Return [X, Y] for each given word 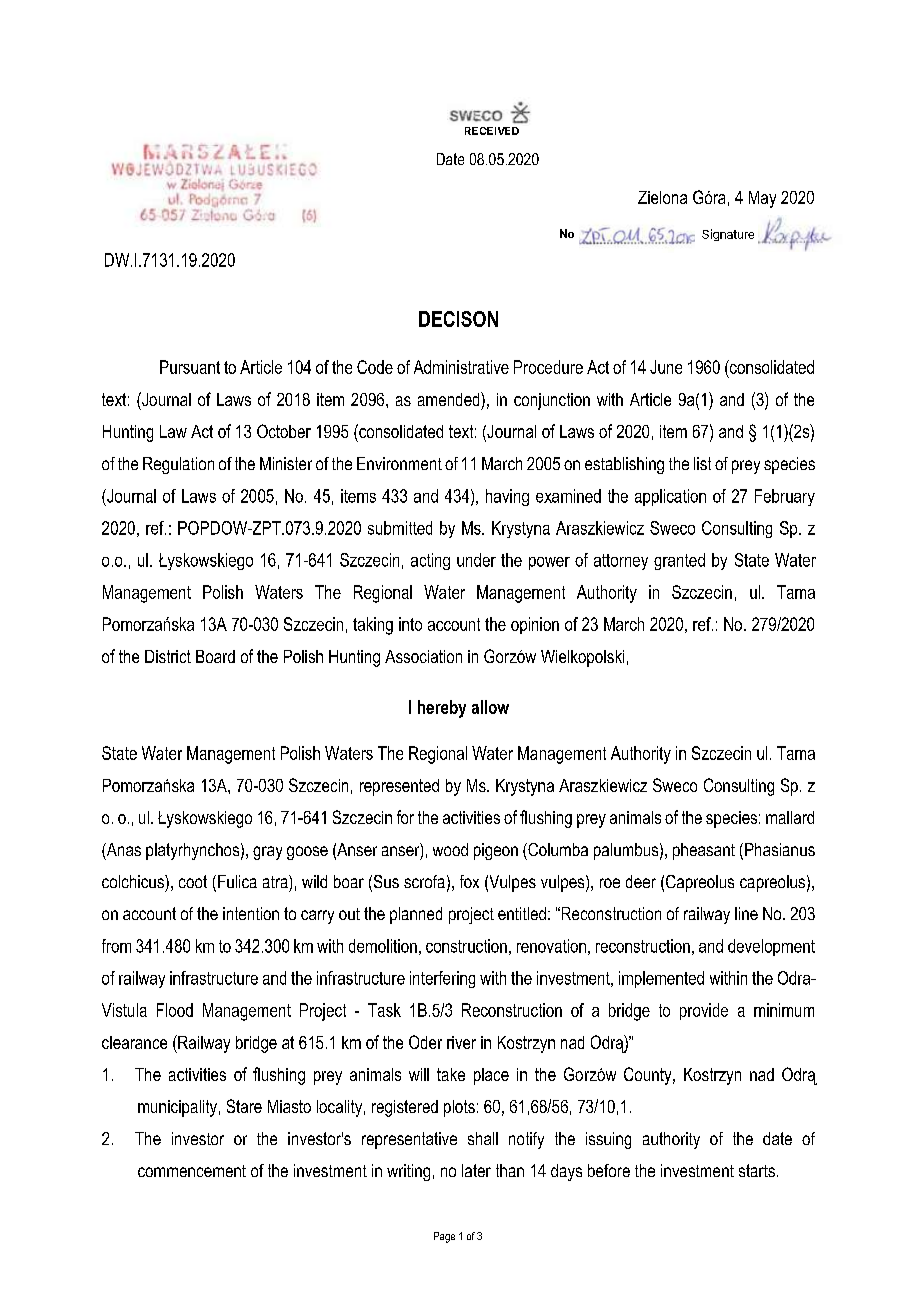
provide [704, 1011]
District [168, 656]
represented [399, 787]
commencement [192, 1171]
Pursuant [190, 367]
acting [430, 561]
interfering [442, 979]
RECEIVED [492, 131]
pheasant [704, 851]
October [284, 431]
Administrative [461, 367]
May [762, 199]
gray [267, 853]
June [666, 367]
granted [679, 561]
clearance [134, 1042]
